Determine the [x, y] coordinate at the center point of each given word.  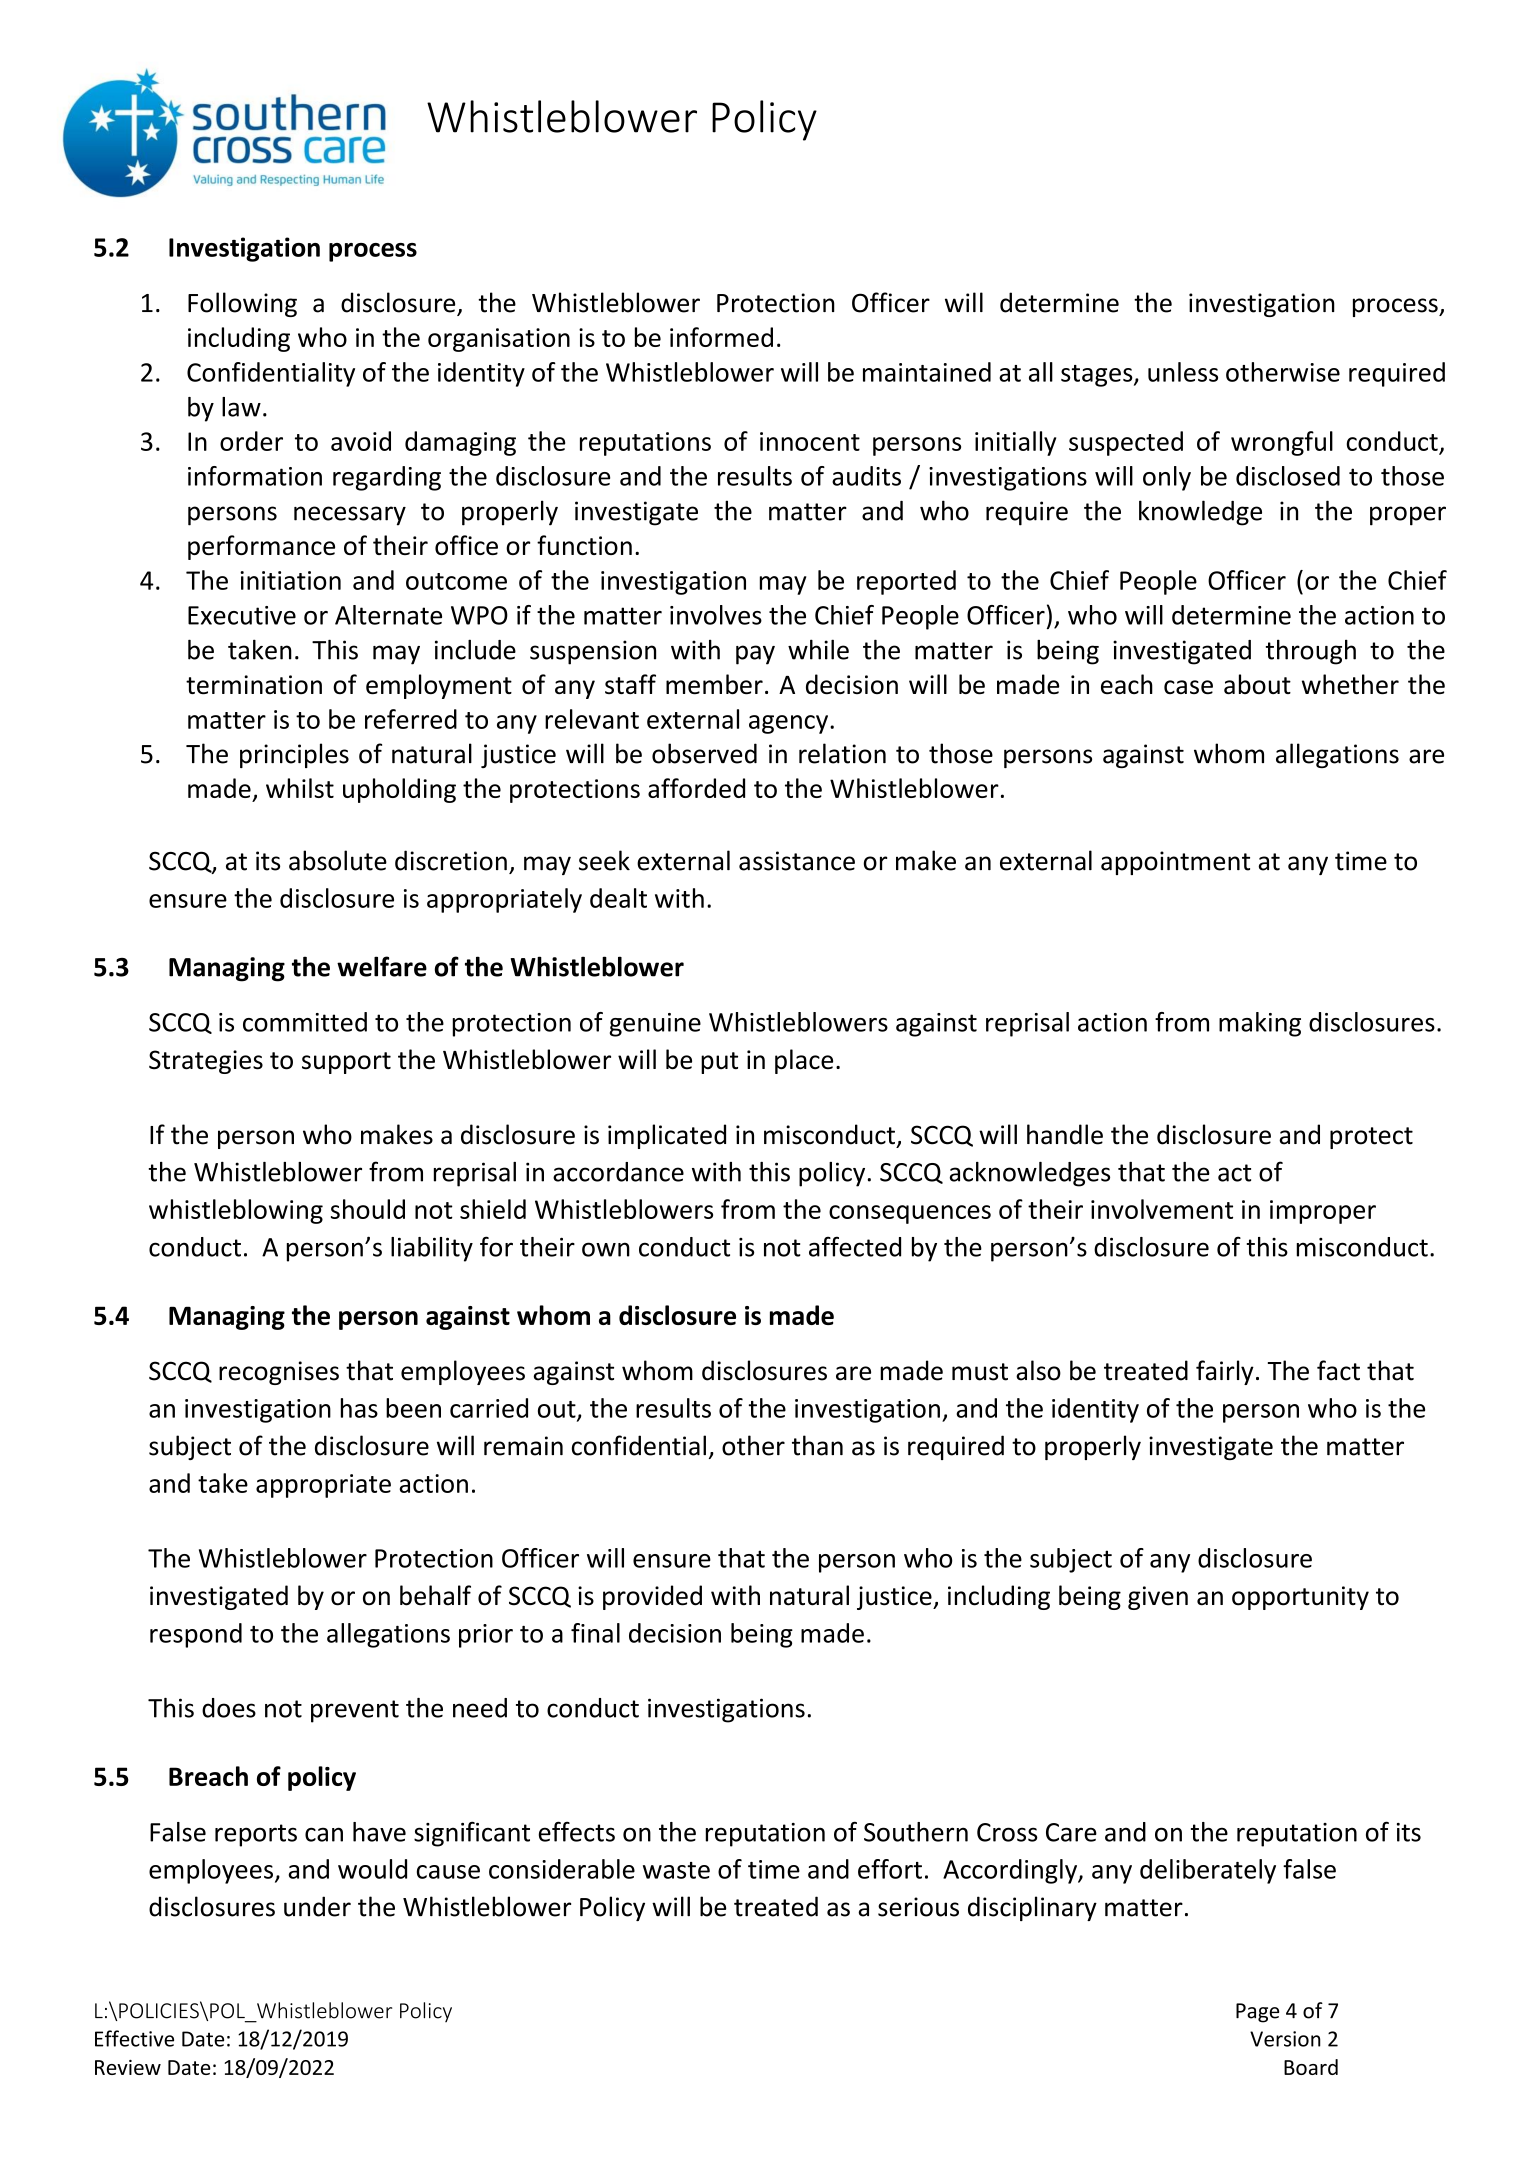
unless [1183, 372]
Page [1257, 2013]
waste [676, 1870]
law [241, 407]
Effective [134, 2038]
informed [721, 337]
